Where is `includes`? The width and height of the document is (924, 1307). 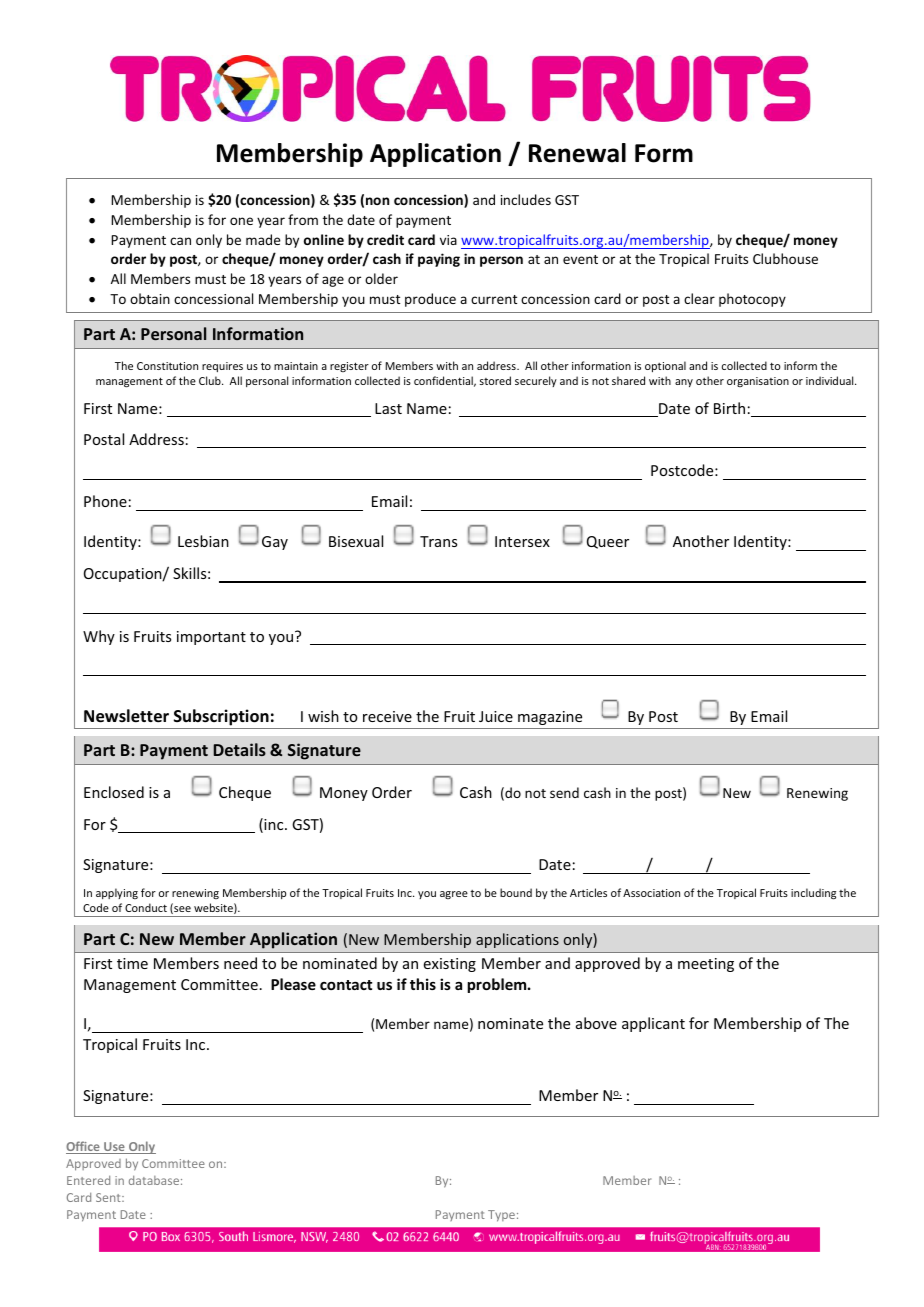
includes is located at coordinates (526, 199).
